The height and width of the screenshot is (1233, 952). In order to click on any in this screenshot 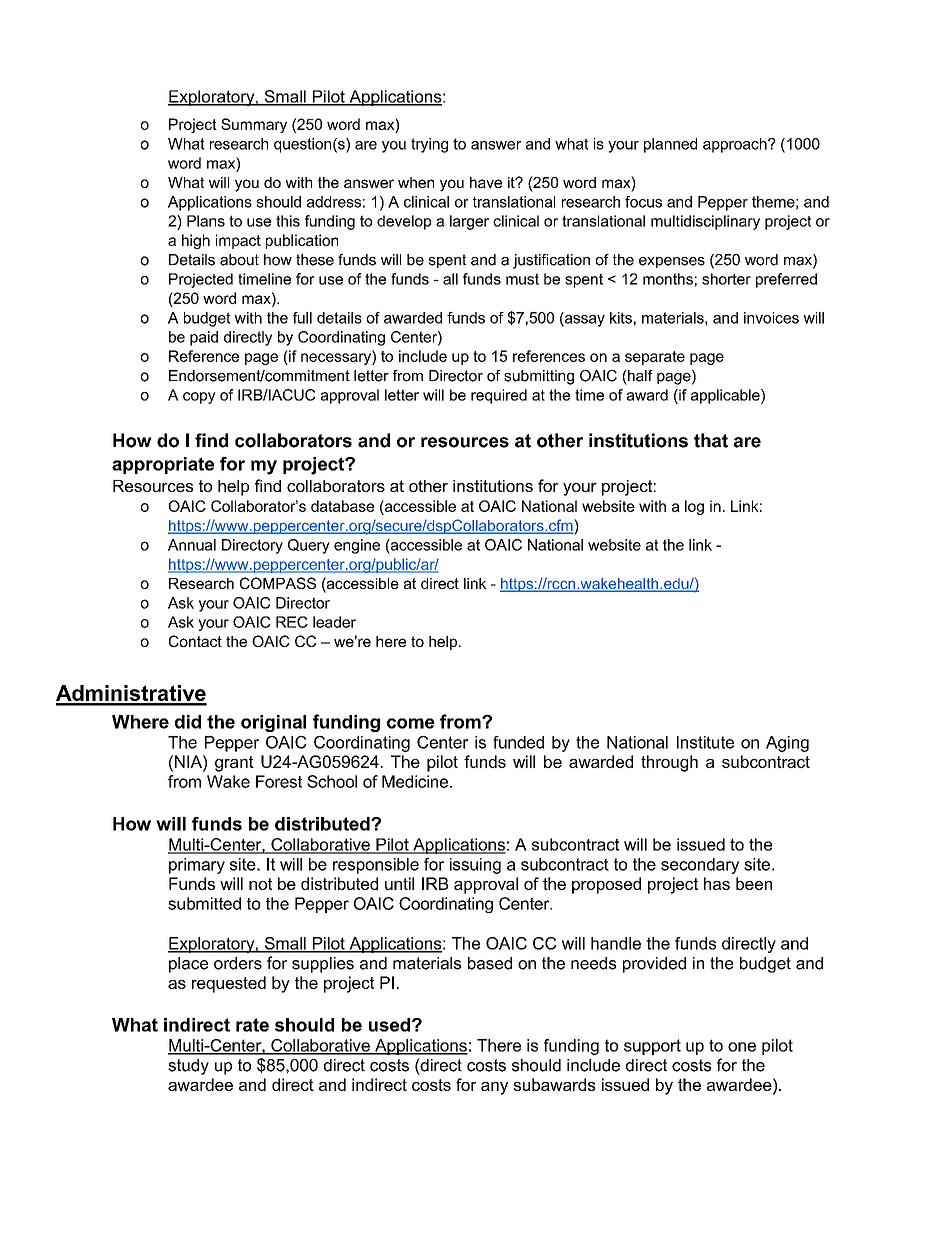, I will do `click(494, 1088)`.
